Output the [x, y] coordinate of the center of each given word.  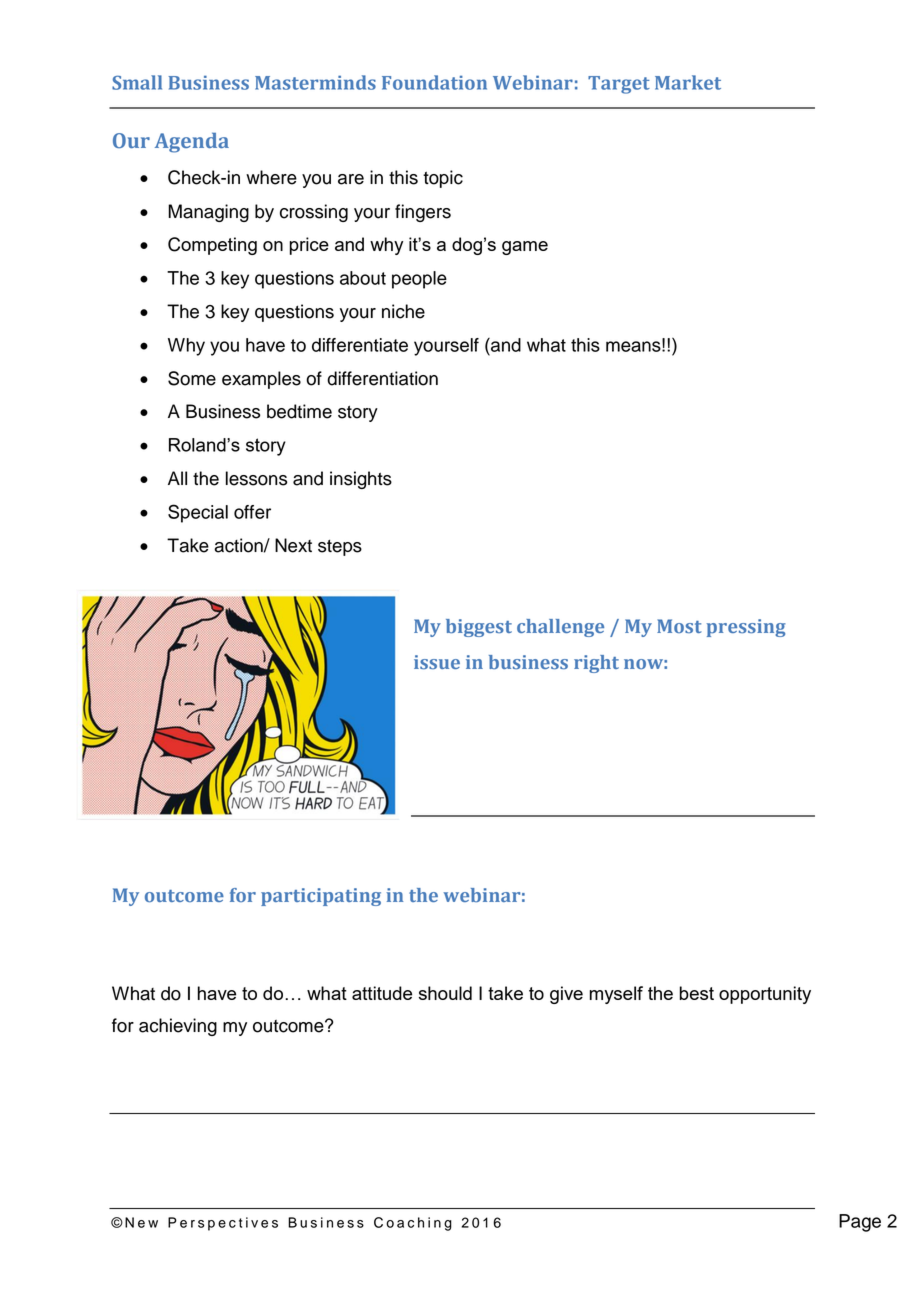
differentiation [382, 378]
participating [321, 897]
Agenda [192, 142]
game [525, 248]
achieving [178, 1027]
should [445, 993]
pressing [746, 628]
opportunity [765, 995]
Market [688, 82]
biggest [479, 628]
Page [860, 1223]
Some [192, 378]
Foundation [434, 82]
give [566, 995]
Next [293, 545]
